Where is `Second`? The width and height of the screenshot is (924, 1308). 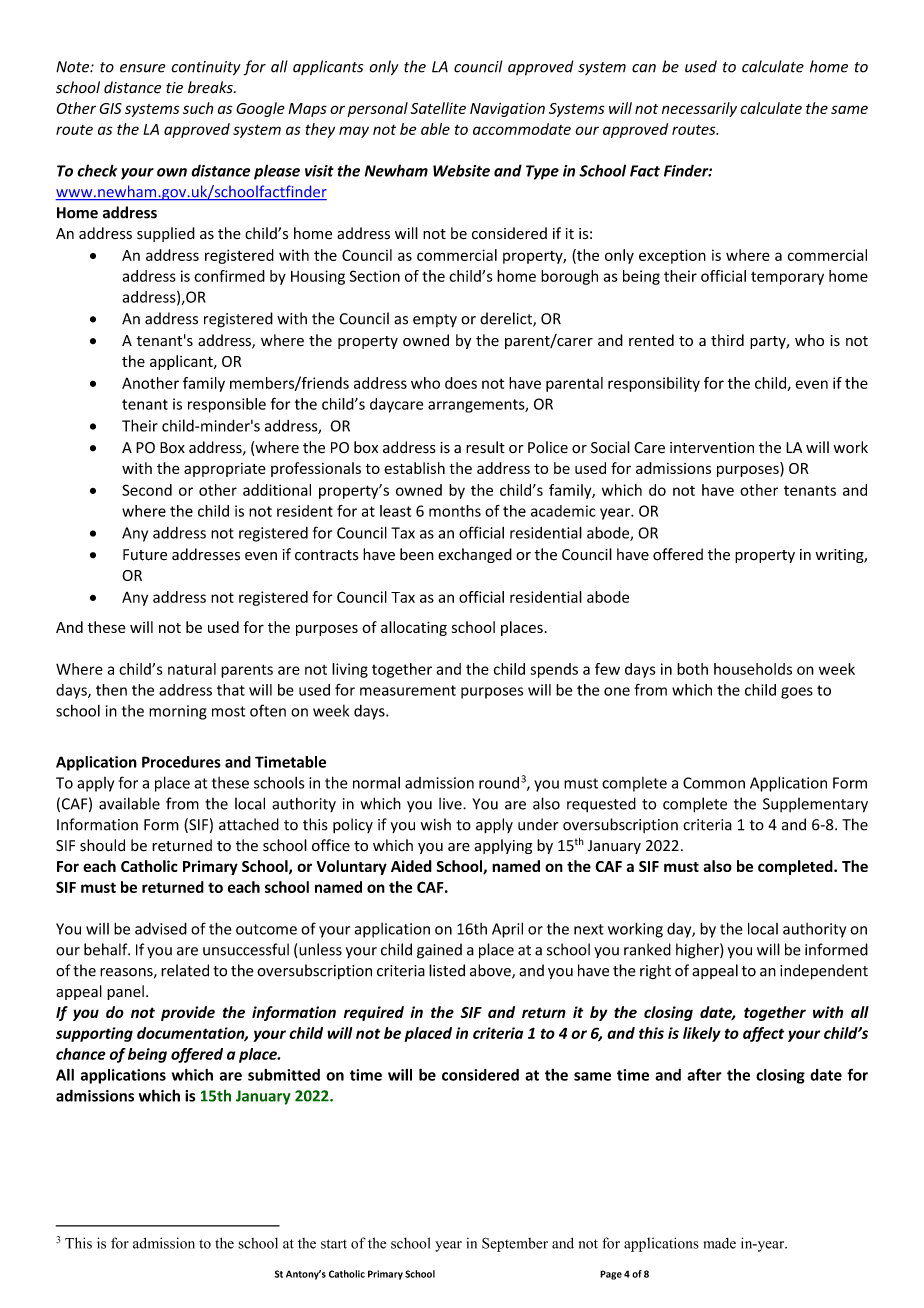 Second is located at coordinates (147, 490).
